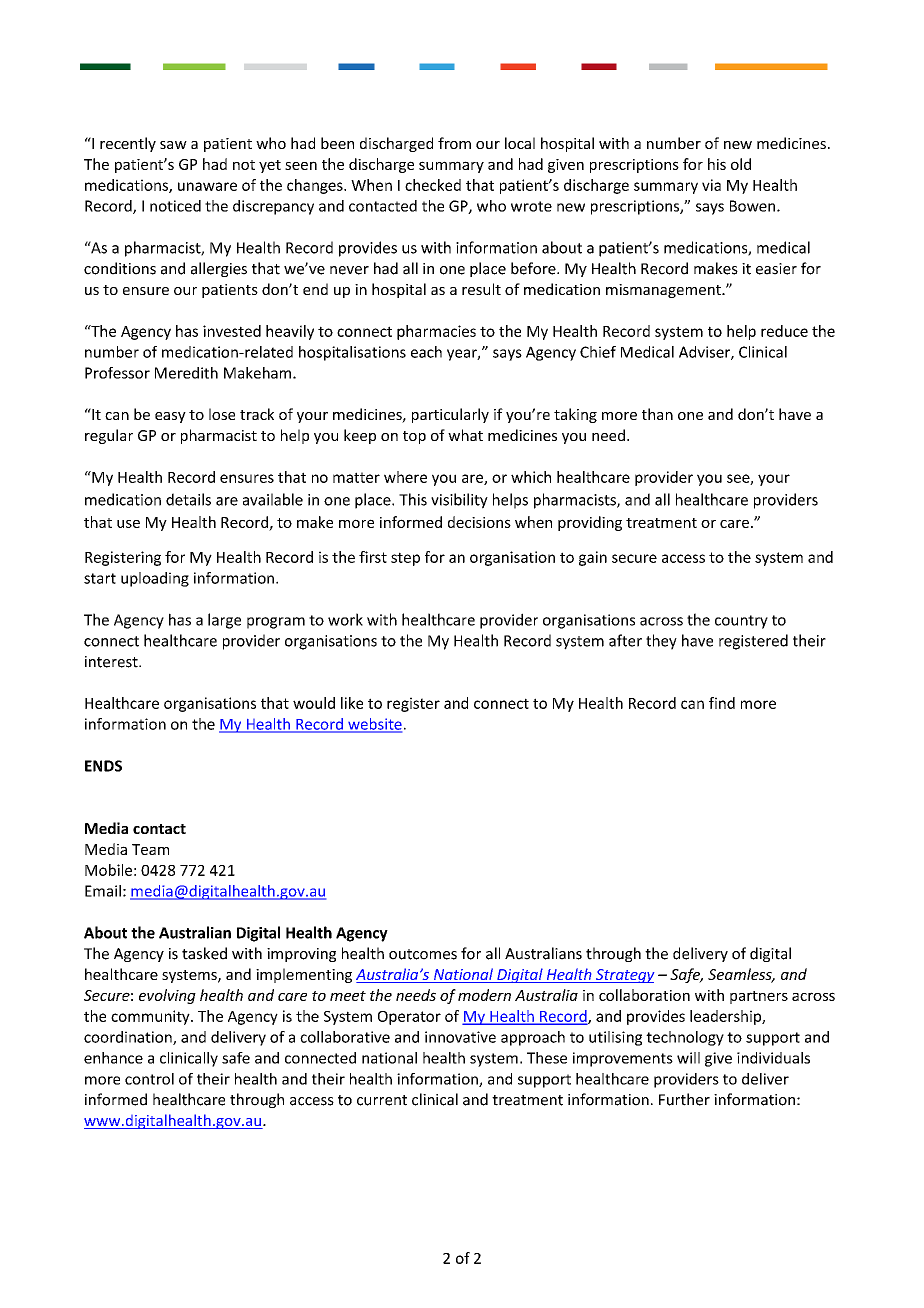 The image size is (924, 1308). I want to click on via, so click(711, 185).
